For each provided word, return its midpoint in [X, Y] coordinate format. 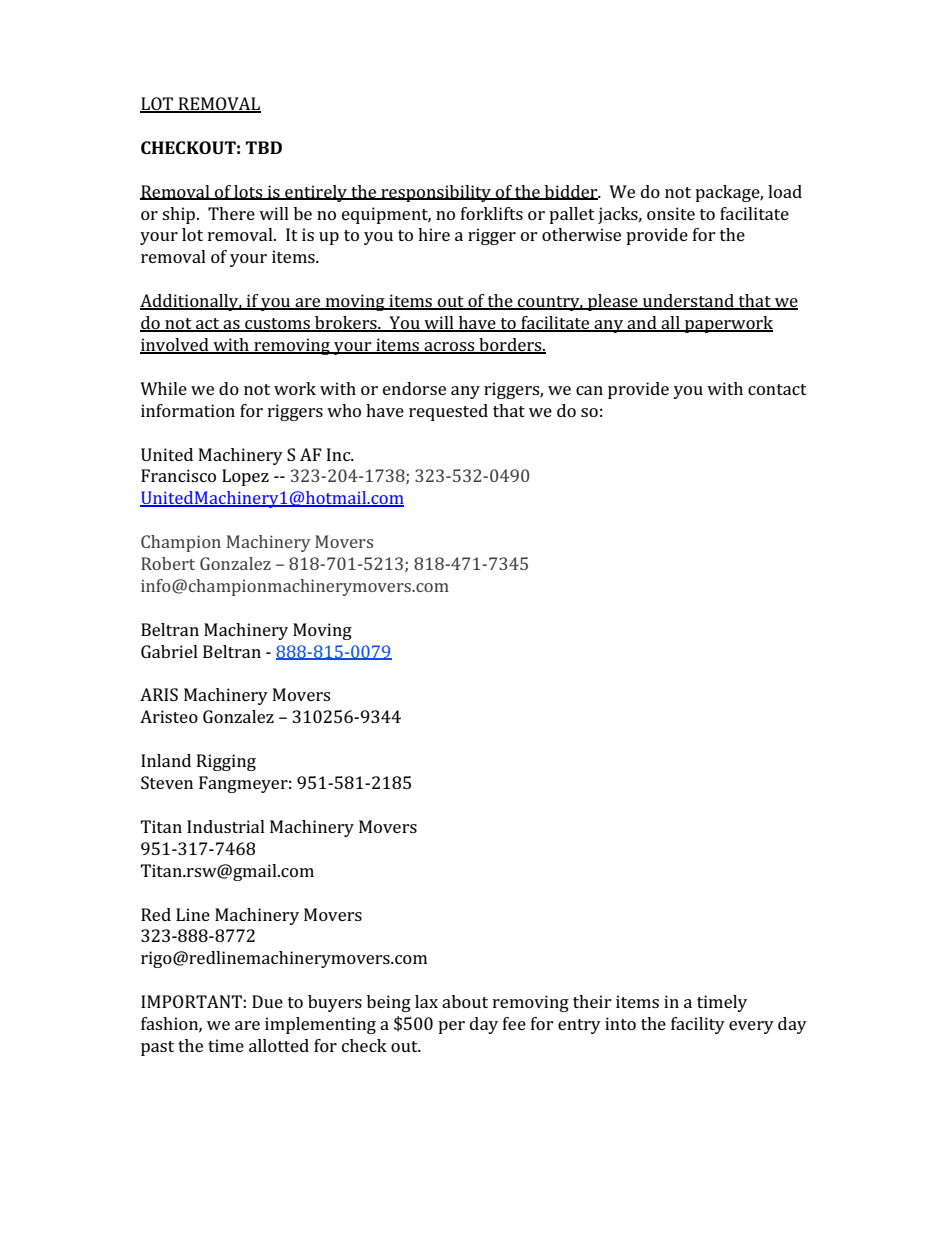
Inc [340, 454]
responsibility [436, 193]
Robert [168, 563]
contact [777, 389]
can [589, 390]
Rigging [226, 762]
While [163, 388]
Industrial [226, 826]
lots [248, 192]
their [592, 1001]
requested [448, 412]
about [465, 1001]
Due [267, 1001]
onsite [671, 213]
